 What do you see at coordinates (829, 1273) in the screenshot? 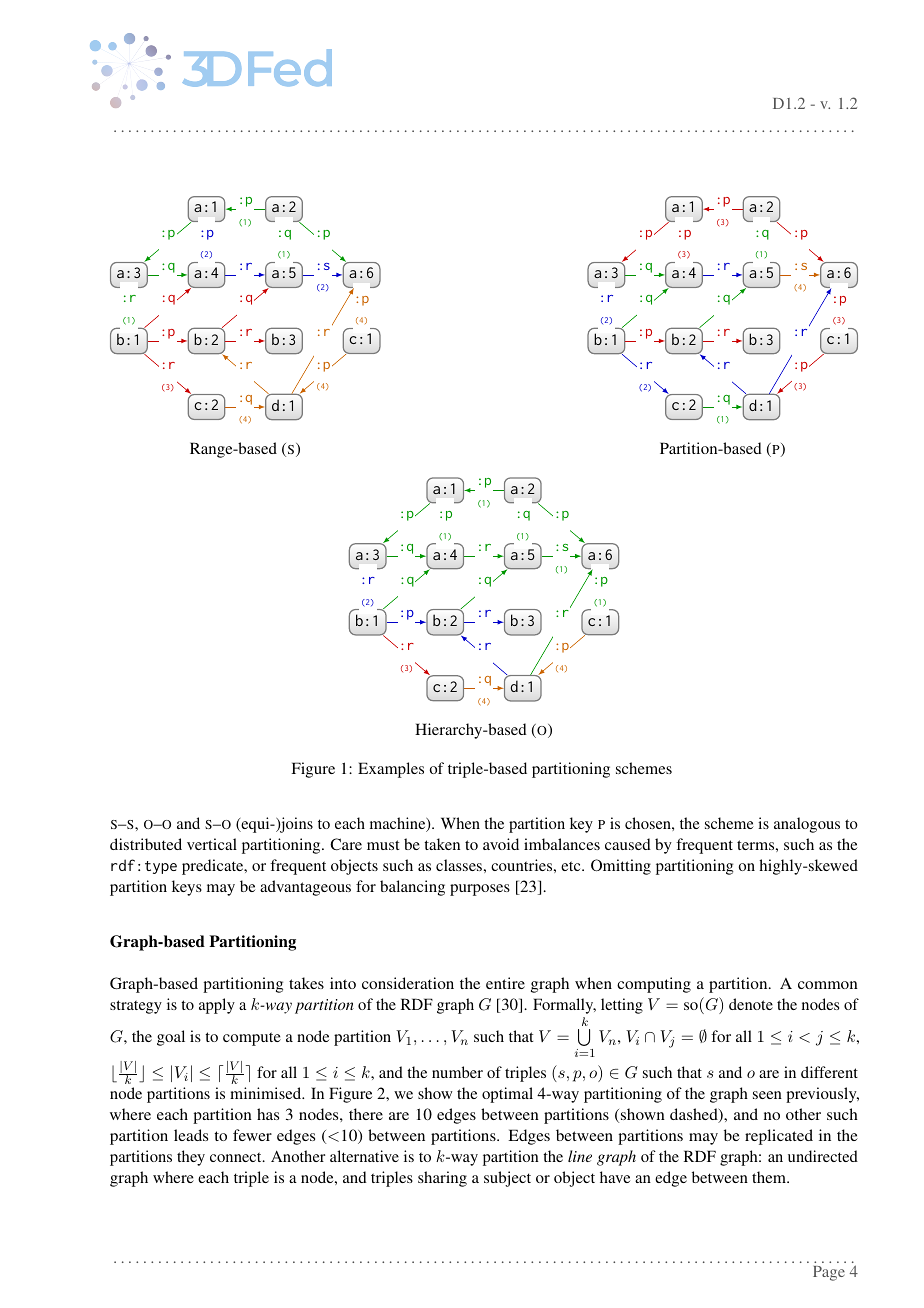
I see `Page` at bounding box center [829, 1273].
